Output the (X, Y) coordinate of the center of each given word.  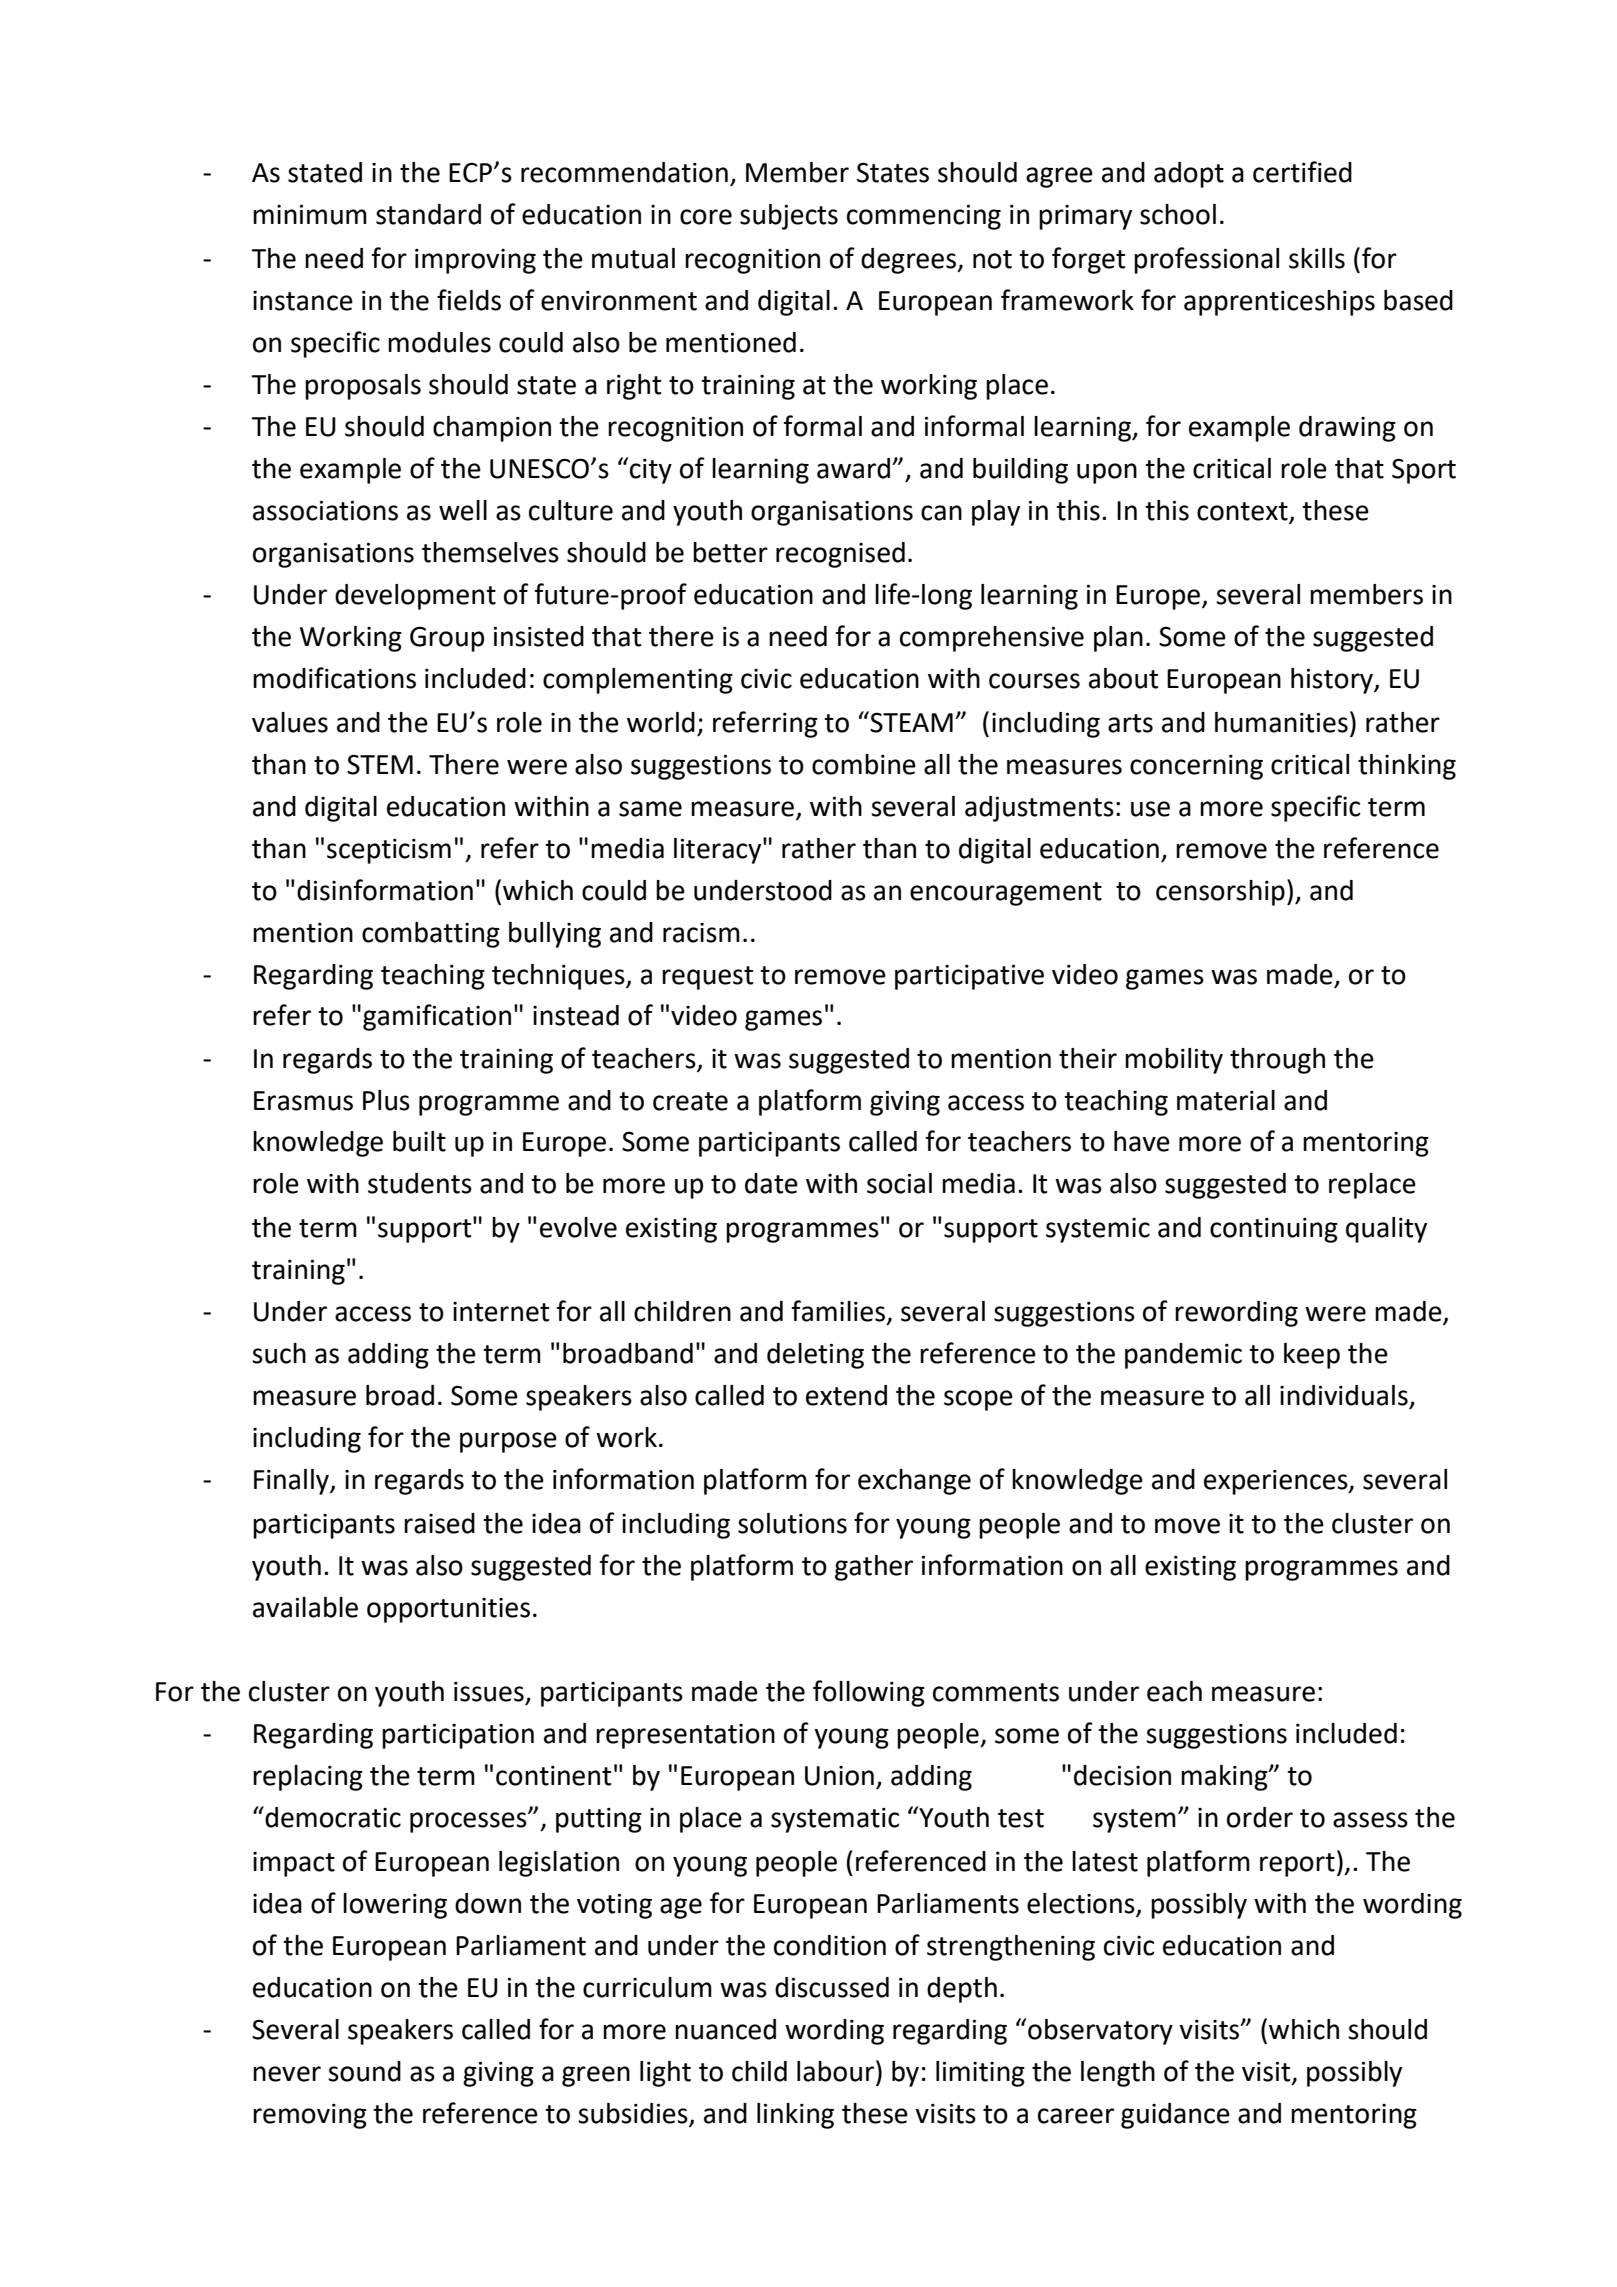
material (1226, 1100)
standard (428, 214)
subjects (789, 217)
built (419, 1141)
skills (1317, 258)
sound (364, 2071)
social (899, 1183)
